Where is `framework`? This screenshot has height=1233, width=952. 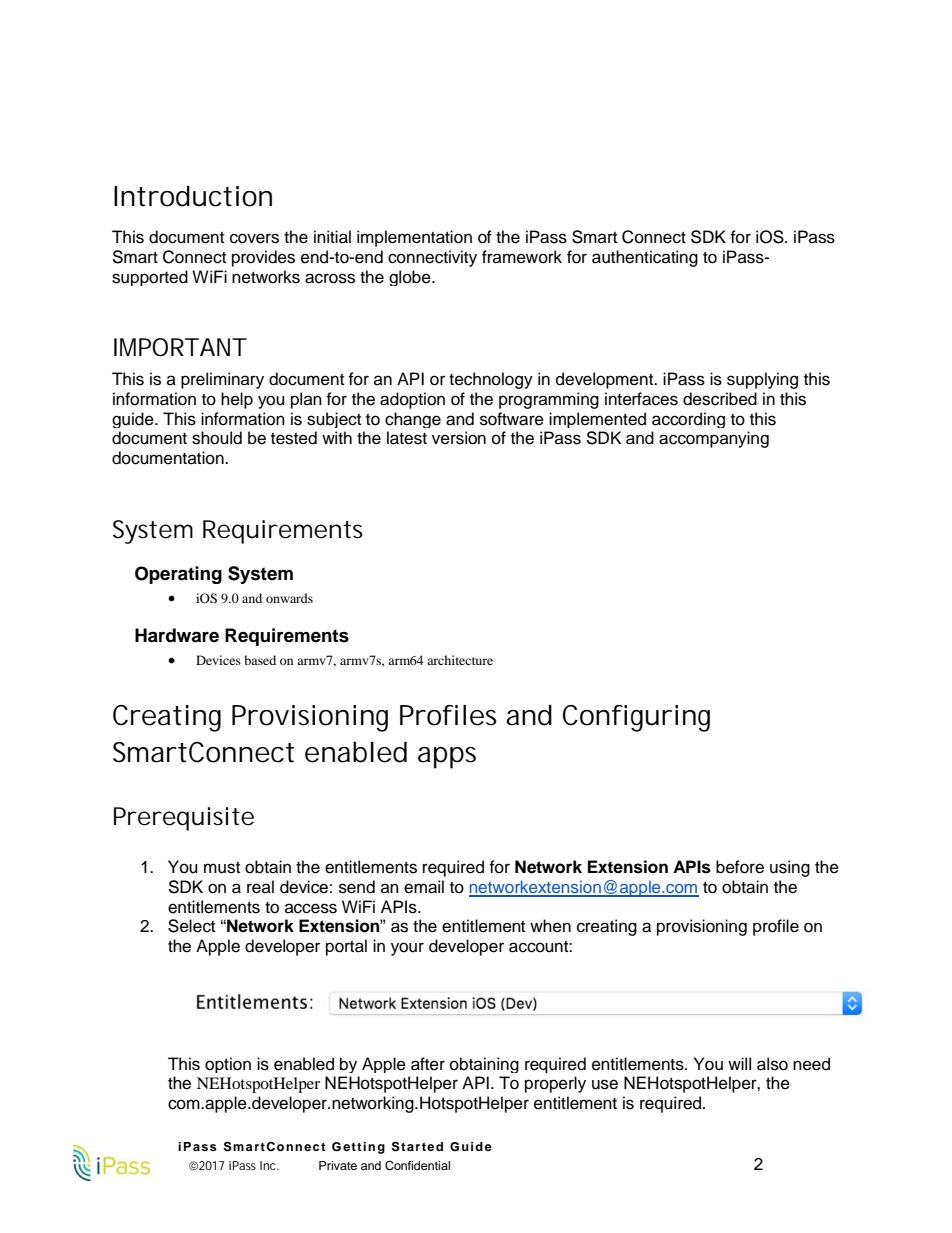 framework is located at coordinates (522, 257).
